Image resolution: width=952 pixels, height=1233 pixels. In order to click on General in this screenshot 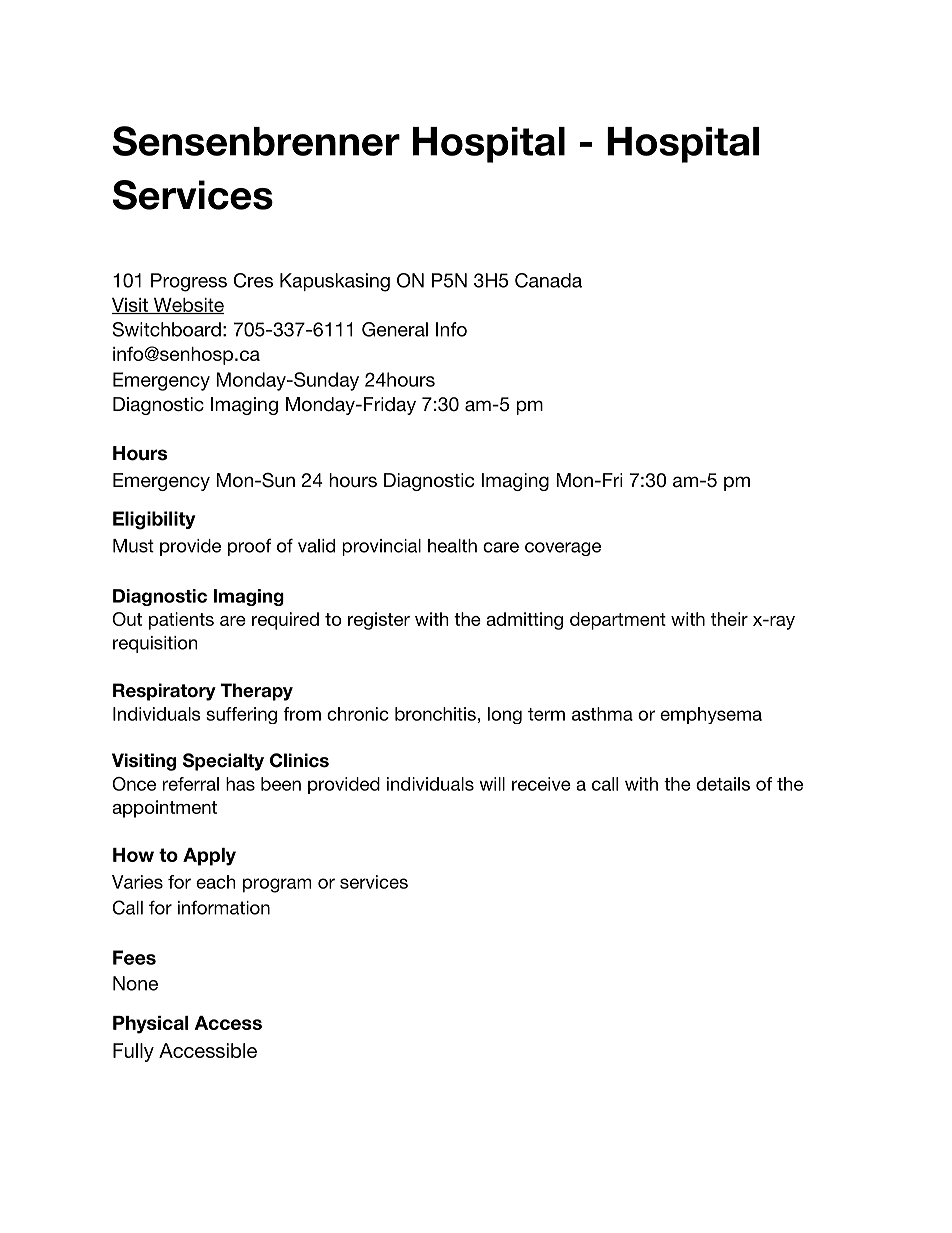, I will do `click(395, 329)`.
